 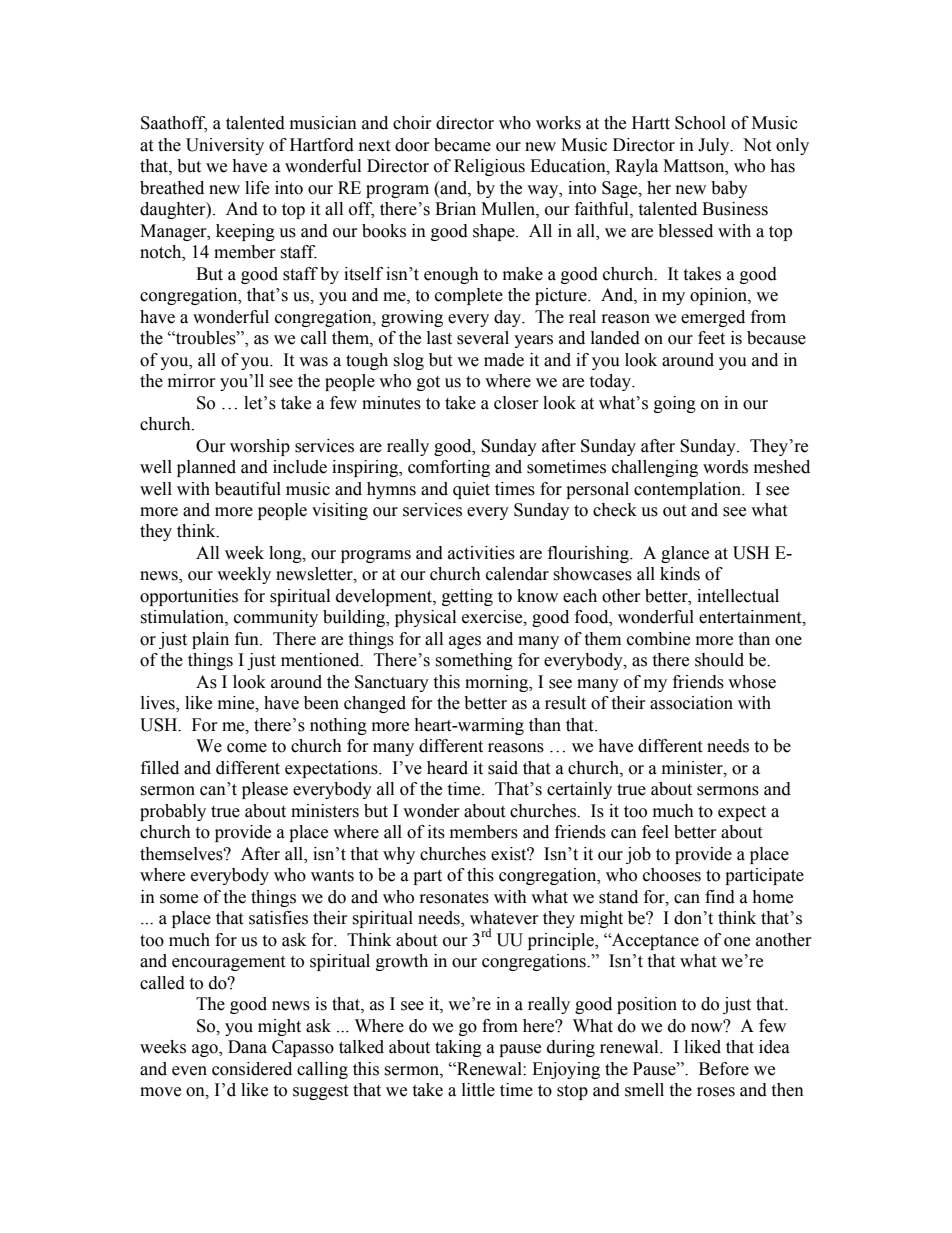 What do you see at coordinates (738, 596) in the screenshot?
I see `intellectual` at bounding box center [738, 596].
